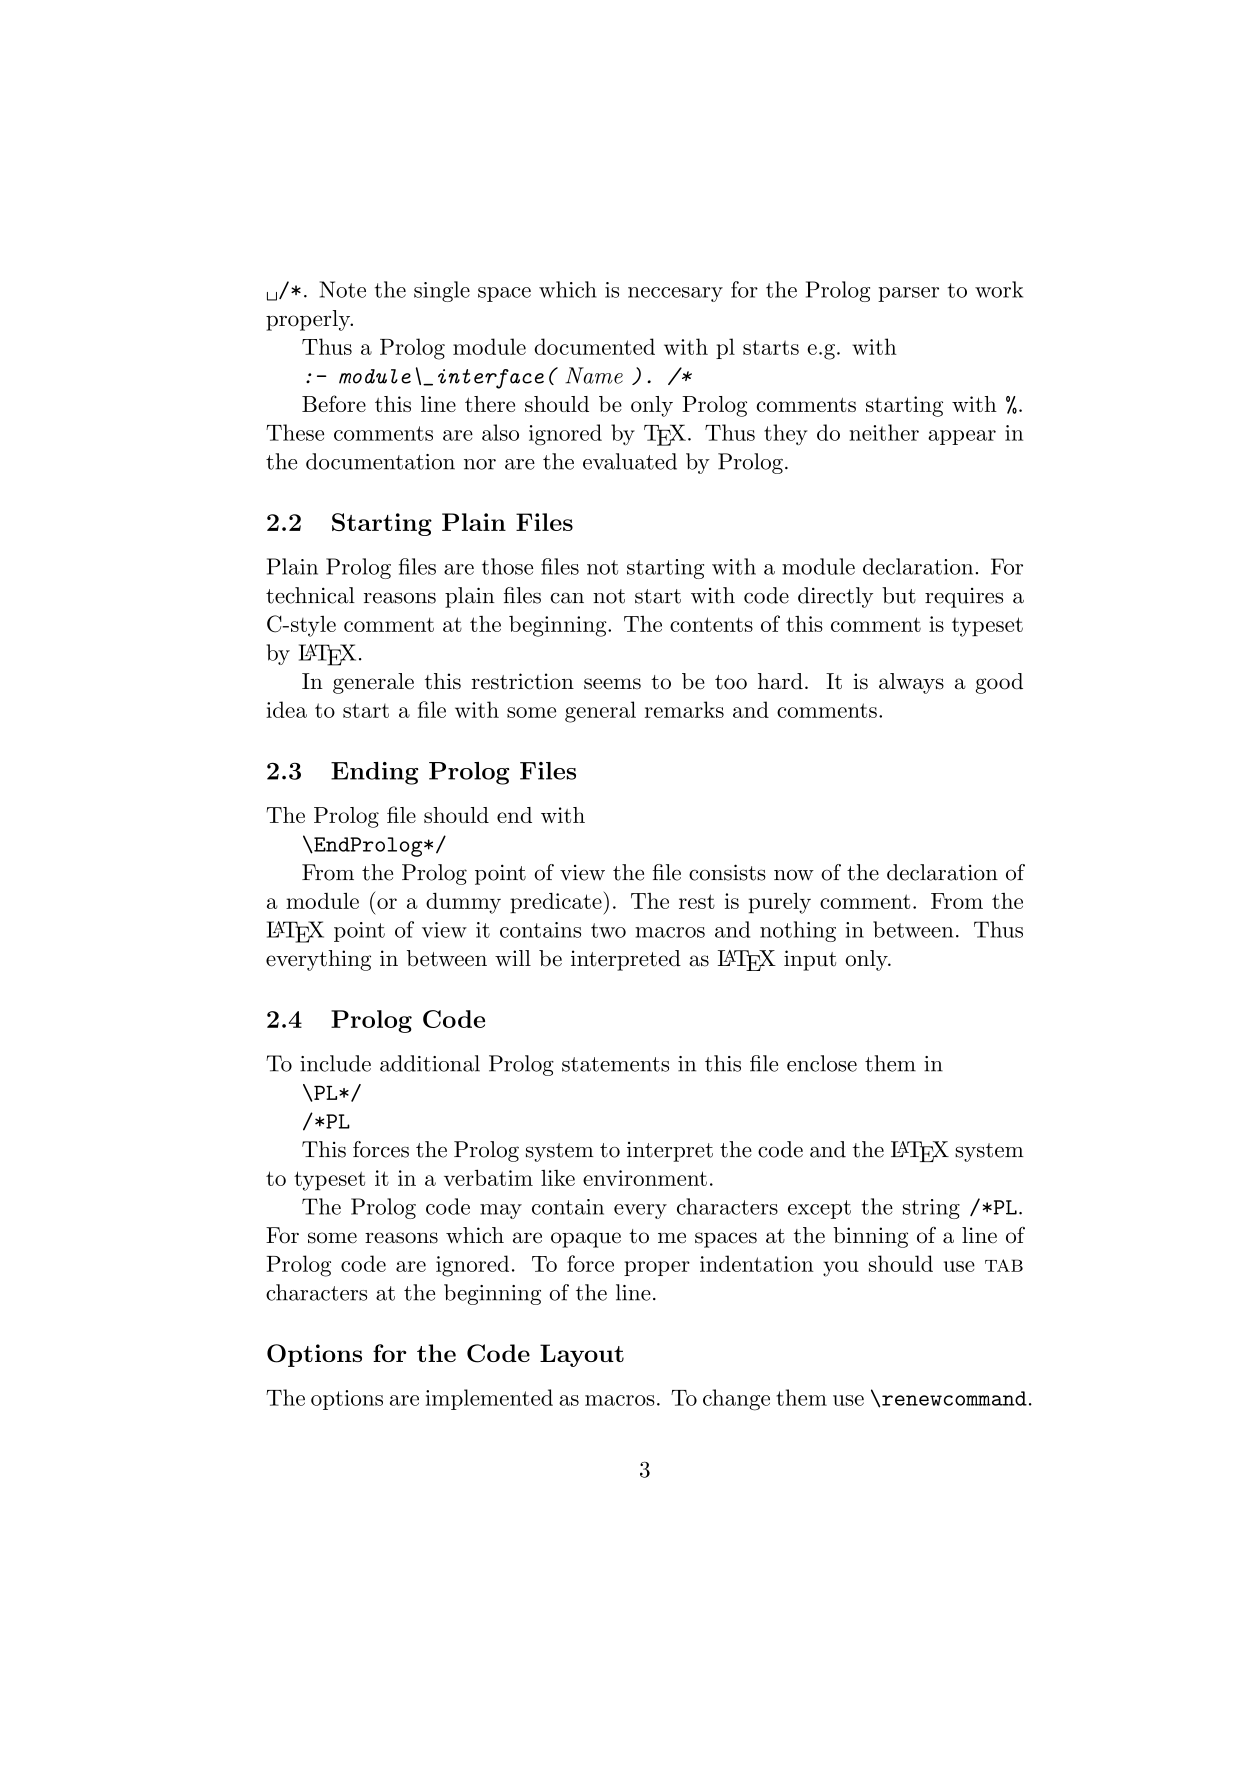 This screenshot has height=1779, width=1258. I want to click on Layout, so click(582, 1355).
